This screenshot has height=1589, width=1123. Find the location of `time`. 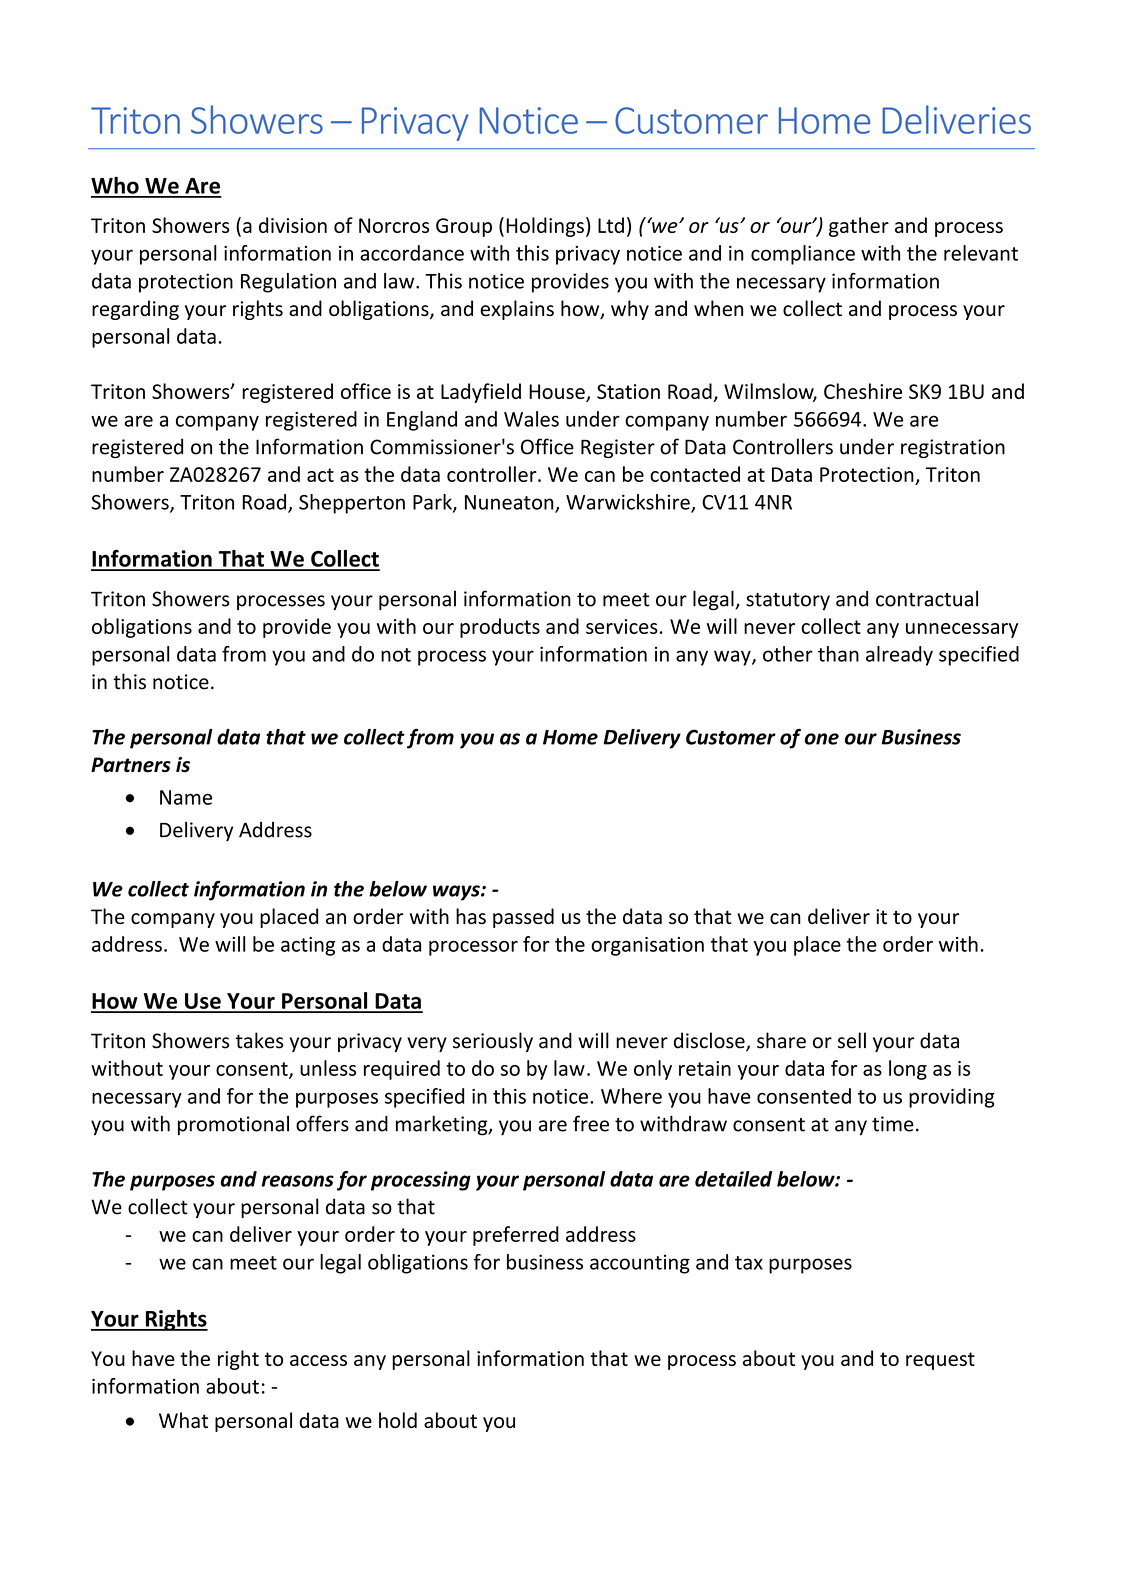

time is located at coordinates (893, 1124).
